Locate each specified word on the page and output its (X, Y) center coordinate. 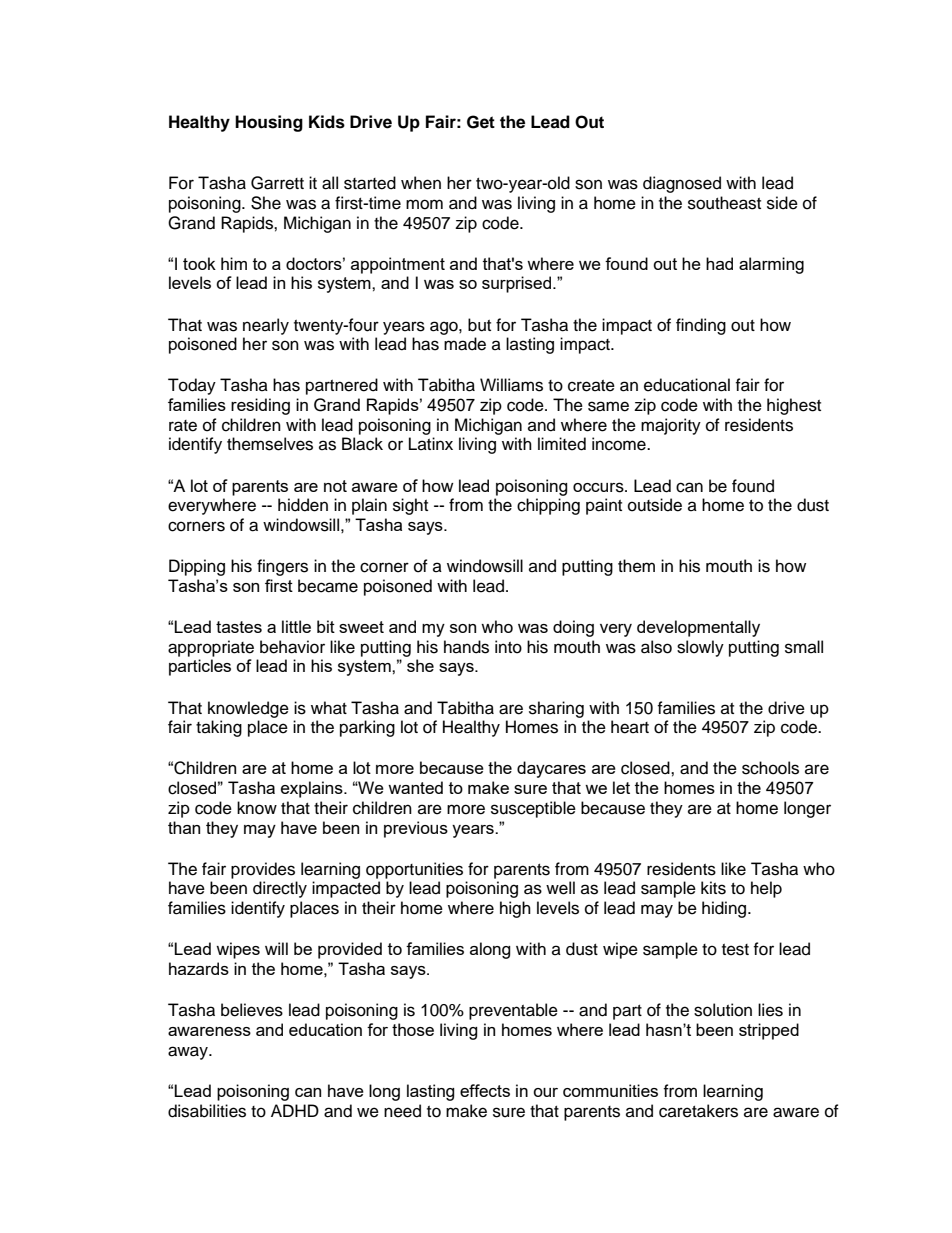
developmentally (698, 628)
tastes (239, 627)
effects (485, 1090)
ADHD (295, 1110)
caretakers (698, 1111)
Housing (269, 123)
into (508, 647)
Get (481, 122)
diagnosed (682, 184)
